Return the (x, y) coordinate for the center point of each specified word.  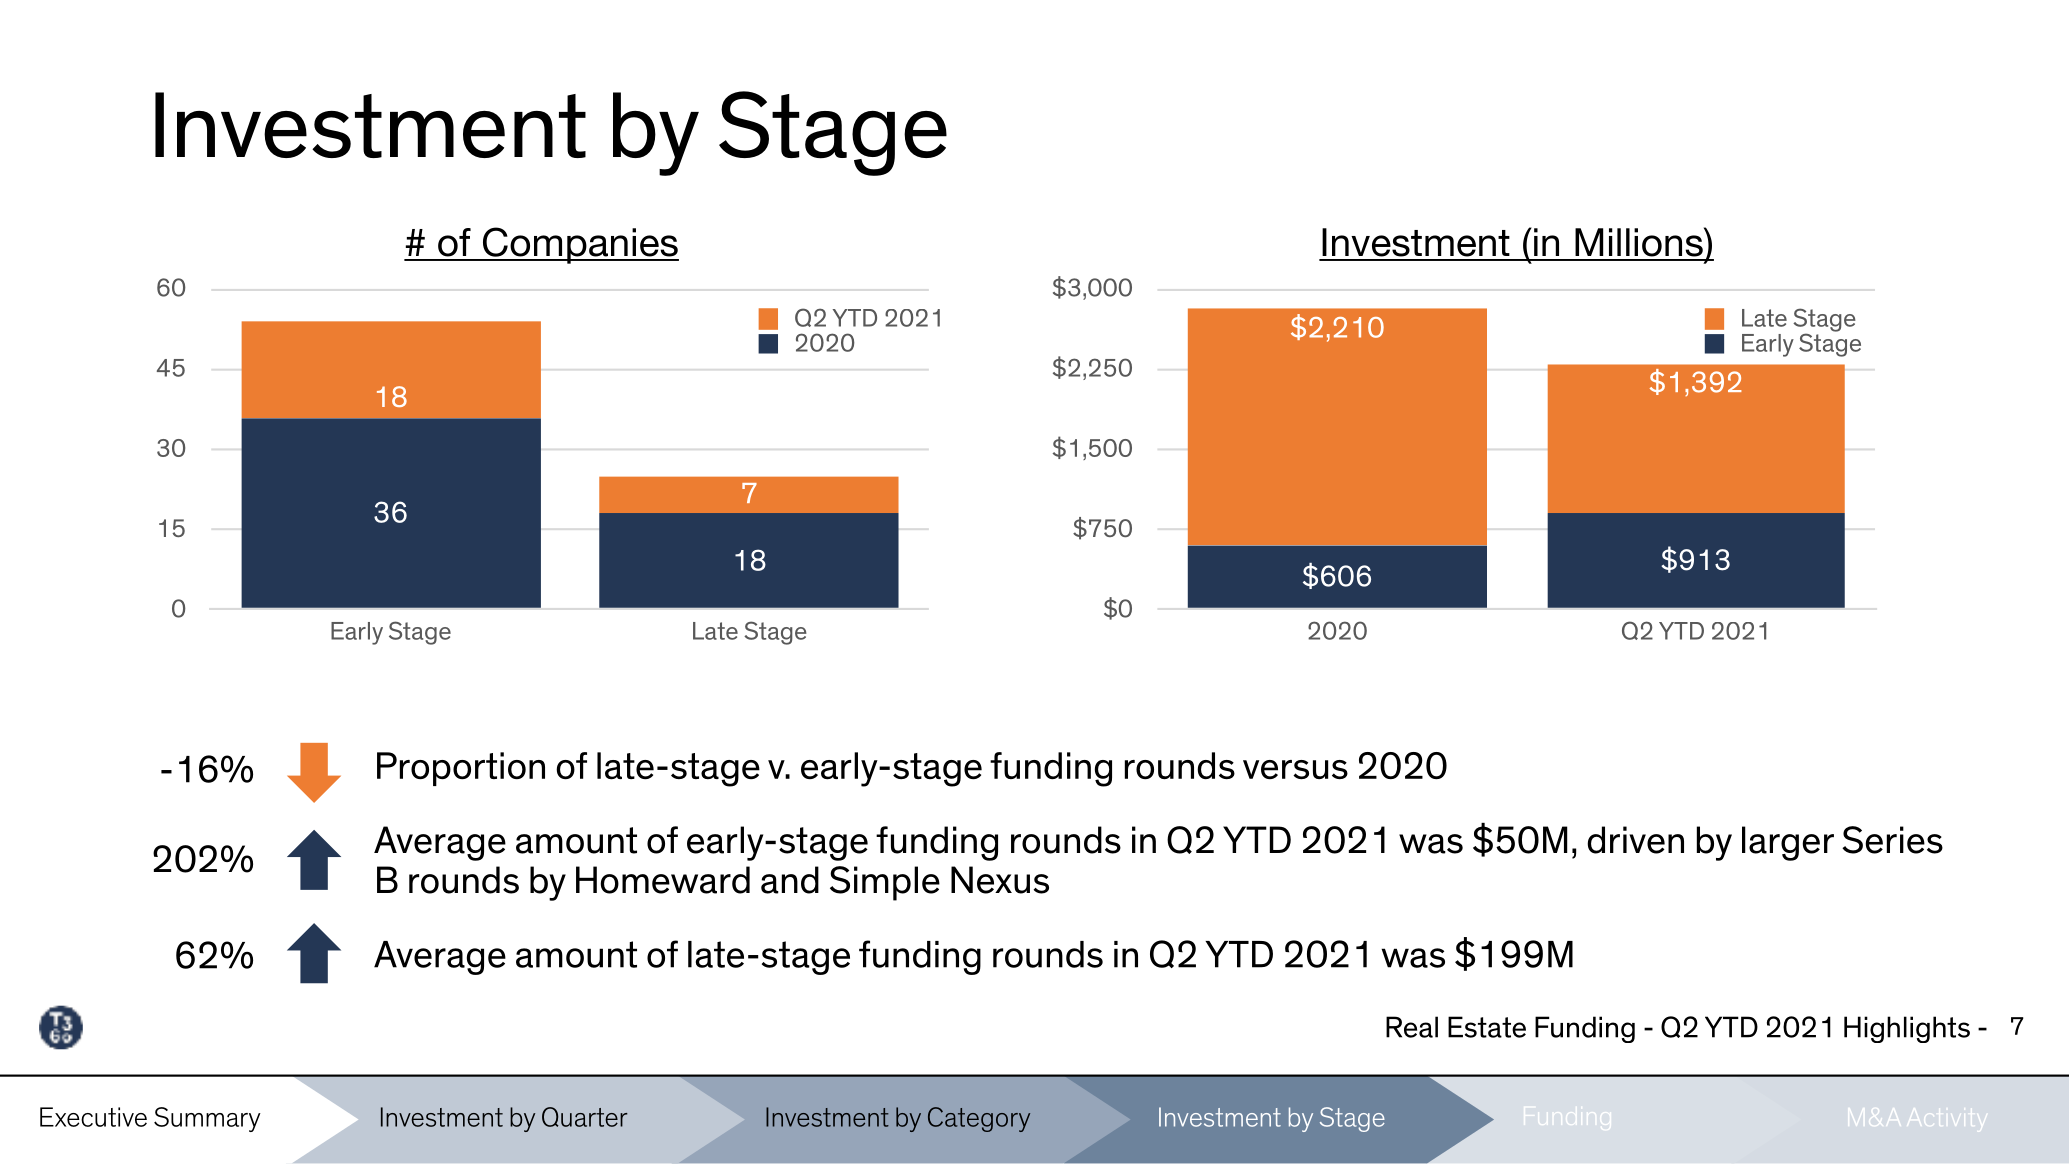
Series (1892, 840)
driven (1635, 840)
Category (979, 1119)
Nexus (1000, 880)
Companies (579, 245)
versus (1295, 769)
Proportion (461, 769)
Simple (885, 883)
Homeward (663, 880)
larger (1788, 843)
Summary (207, 1119)
